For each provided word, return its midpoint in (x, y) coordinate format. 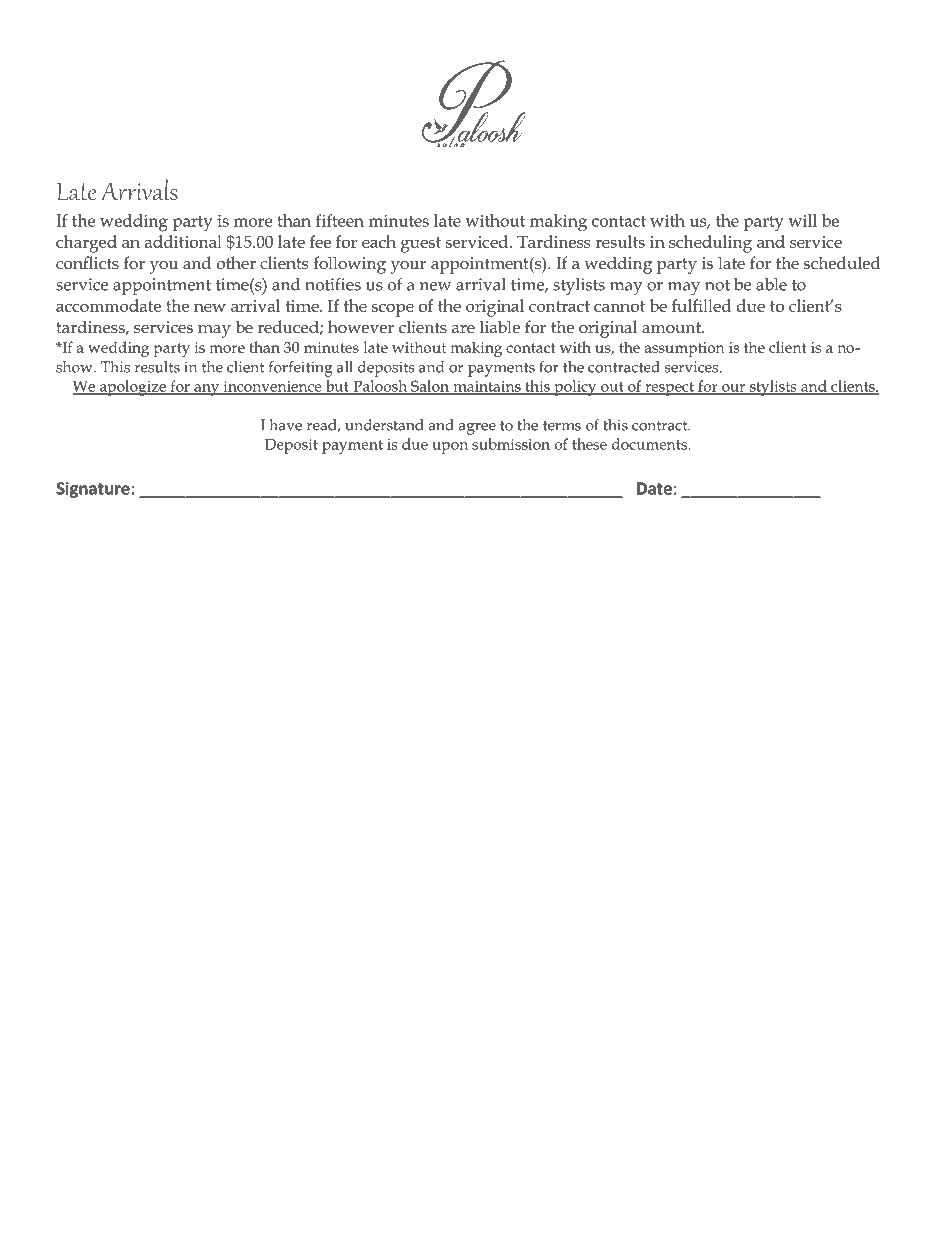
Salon (430, 387)
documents (650, 444)
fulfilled (701, 305)
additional (183, 241)
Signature (93, 490)
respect (669, 389)
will (802, 220)
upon (450, 448)
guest (421, 245)
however (361, 327)
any (207, 390)
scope (393, 310)
